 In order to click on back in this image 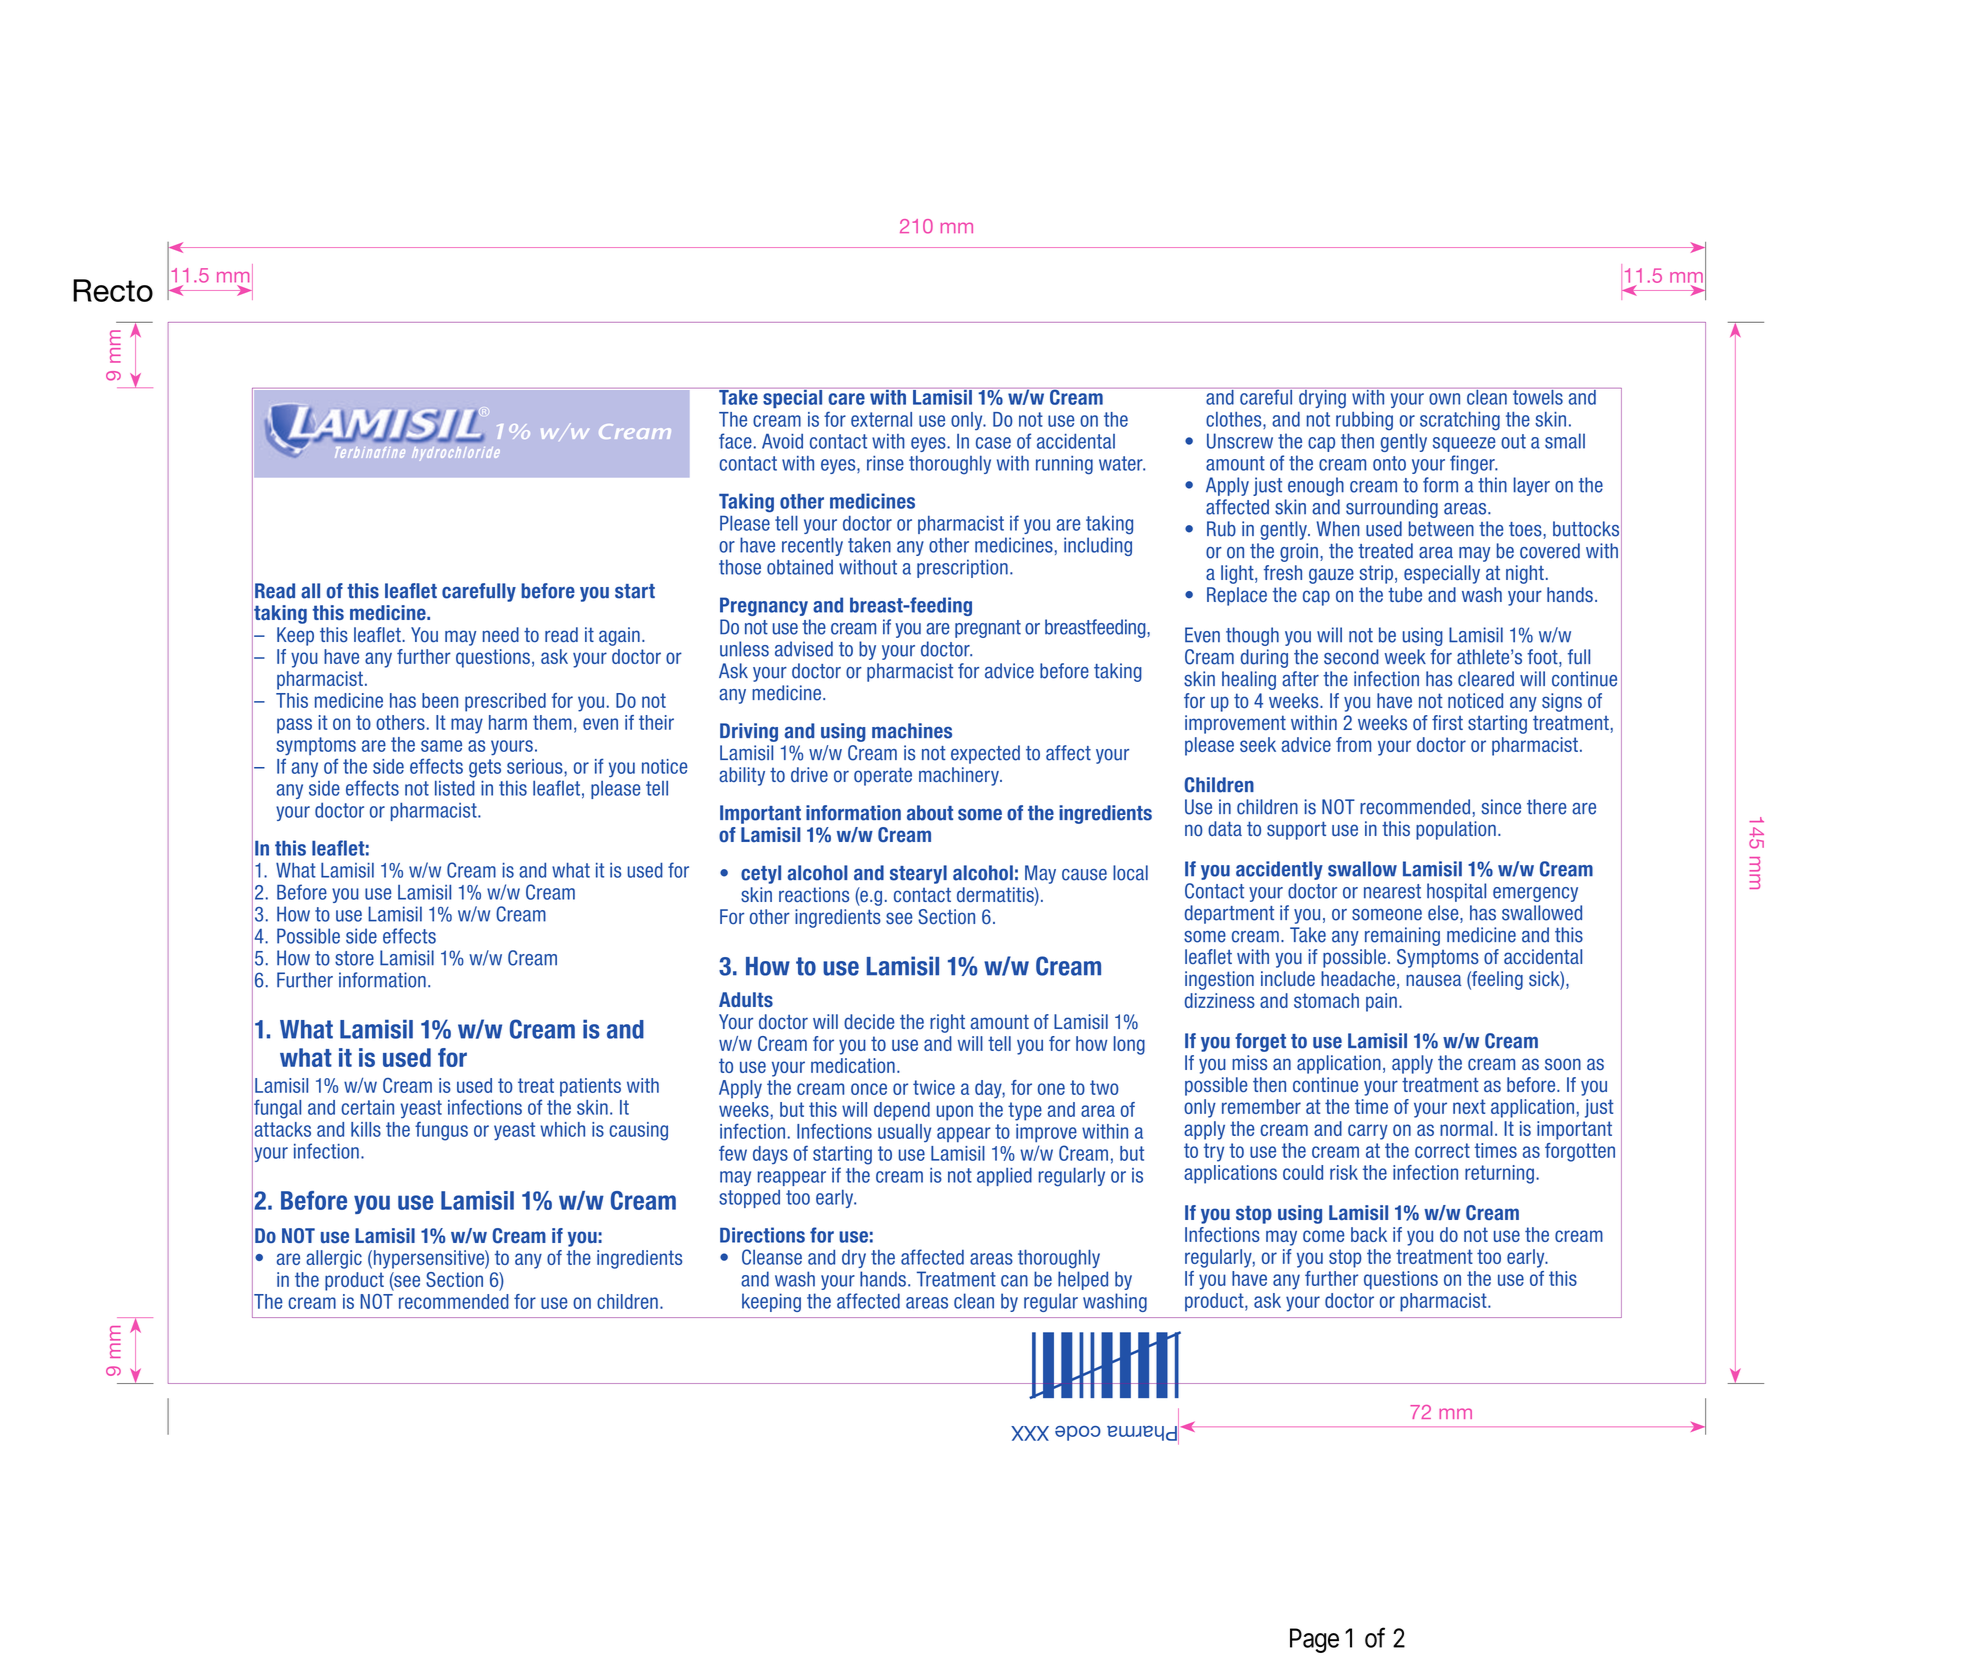, I will do `click(1369, 1234)`.
